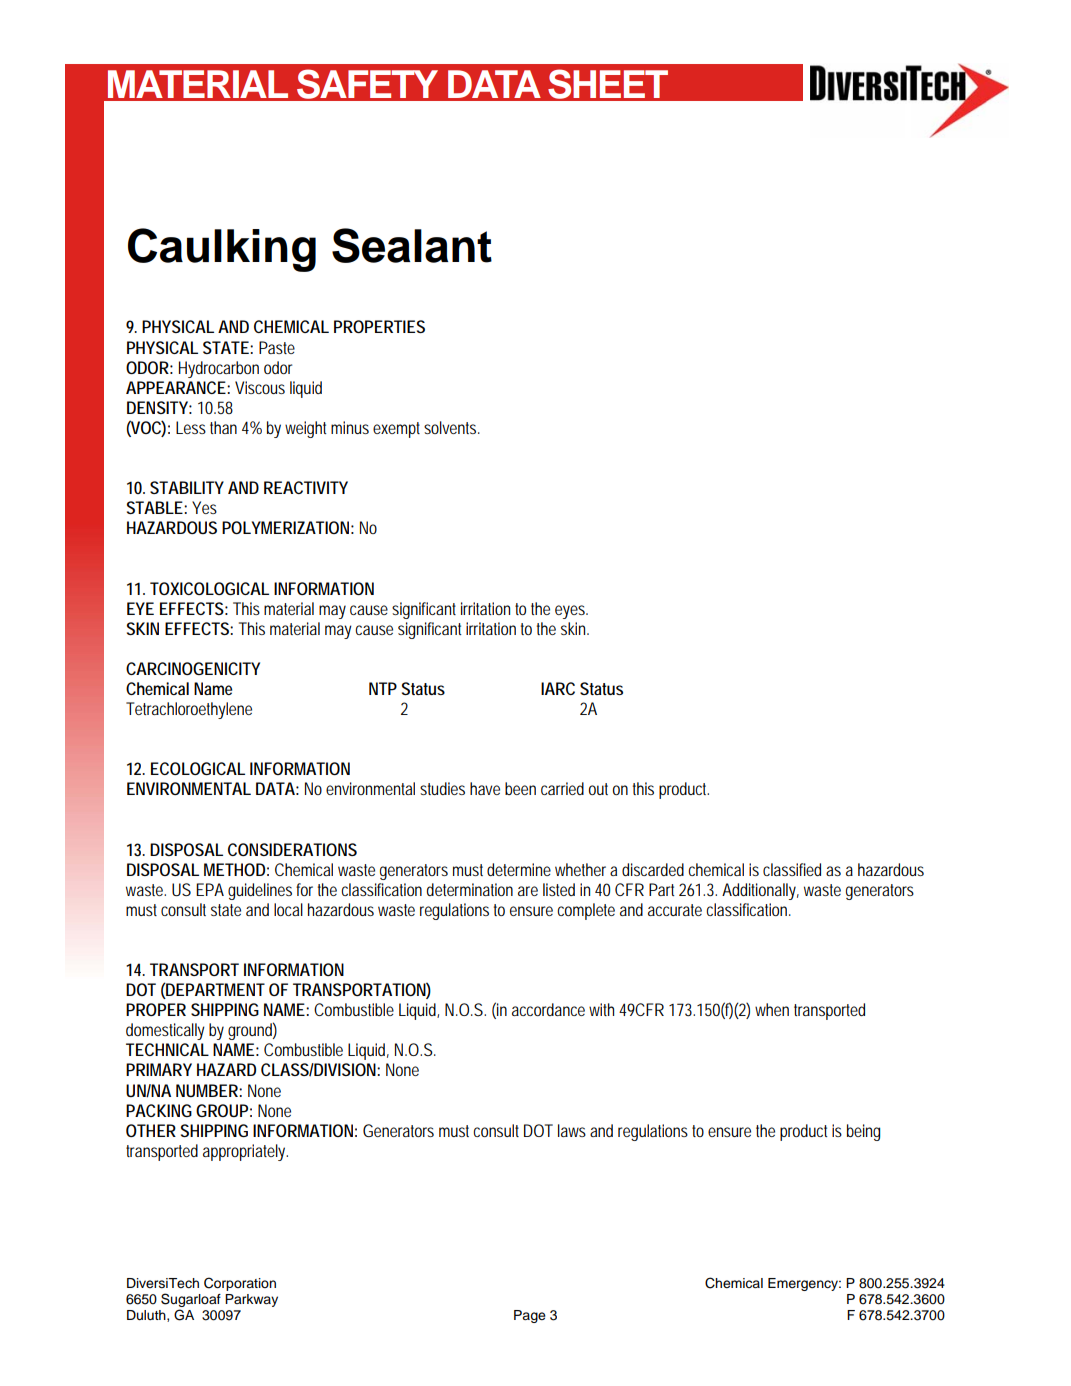 This screenshot has height=1386, width=1071. Describe the element at coordinates (530, 1316) in the screenshot. I see `Page` at that location.
